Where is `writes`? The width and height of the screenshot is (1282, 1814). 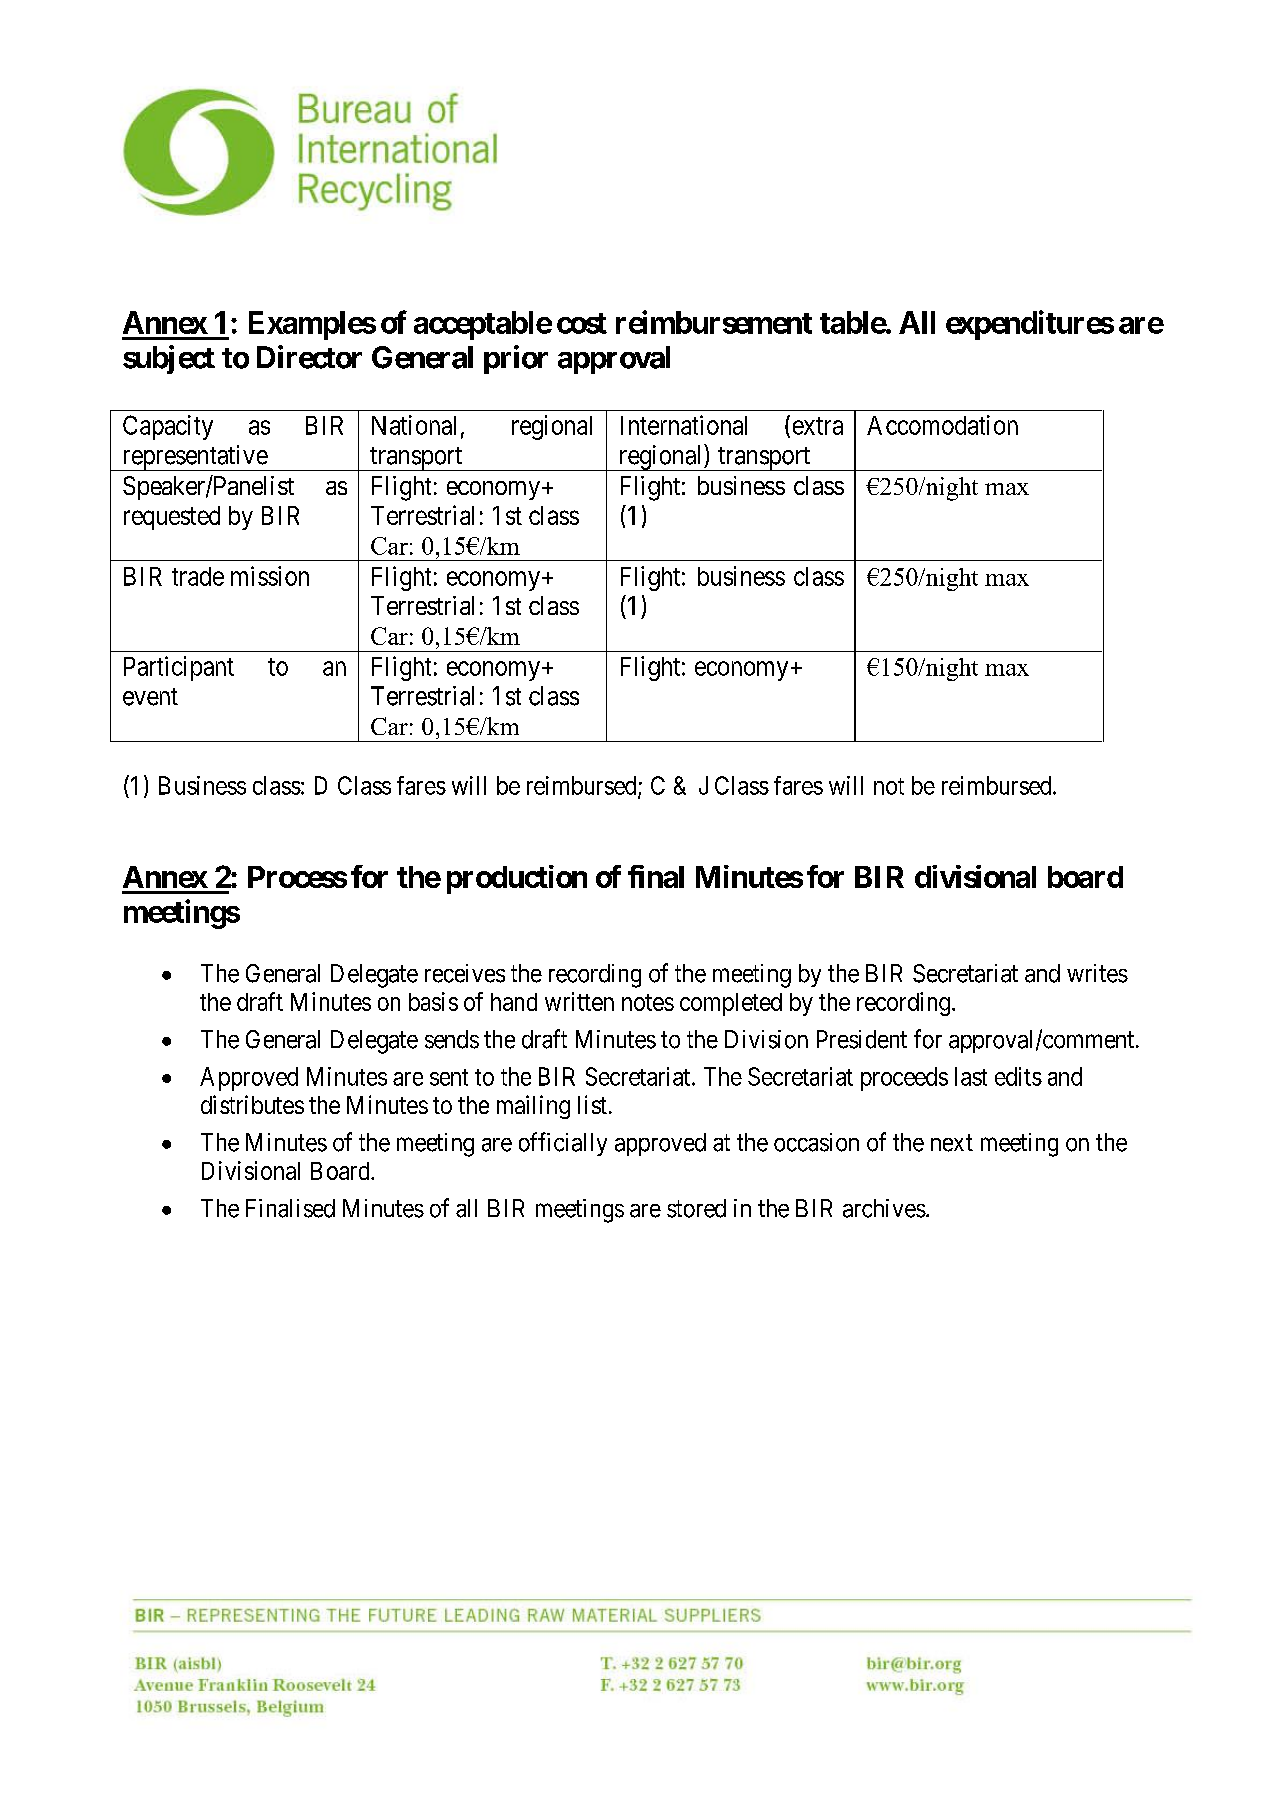
writes is located at coordinates (1097, 973).
